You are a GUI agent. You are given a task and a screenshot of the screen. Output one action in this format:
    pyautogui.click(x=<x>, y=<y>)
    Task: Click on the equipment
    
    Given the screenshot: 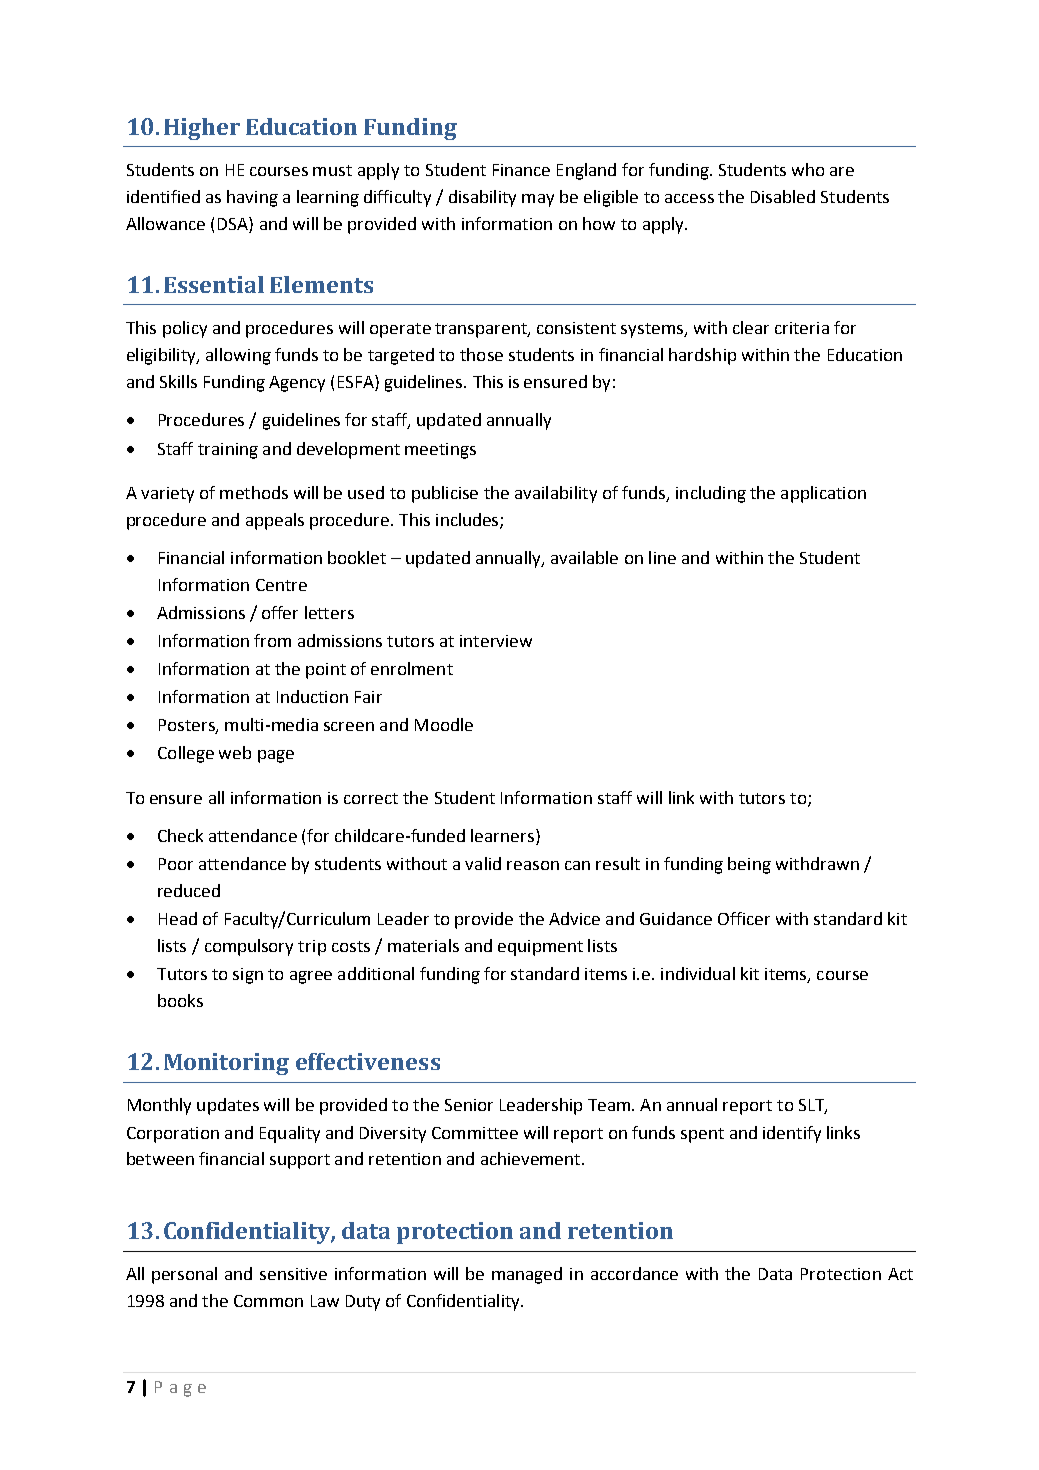 What is the action you would take?
    pyautogui.click(x=540, y=948)
